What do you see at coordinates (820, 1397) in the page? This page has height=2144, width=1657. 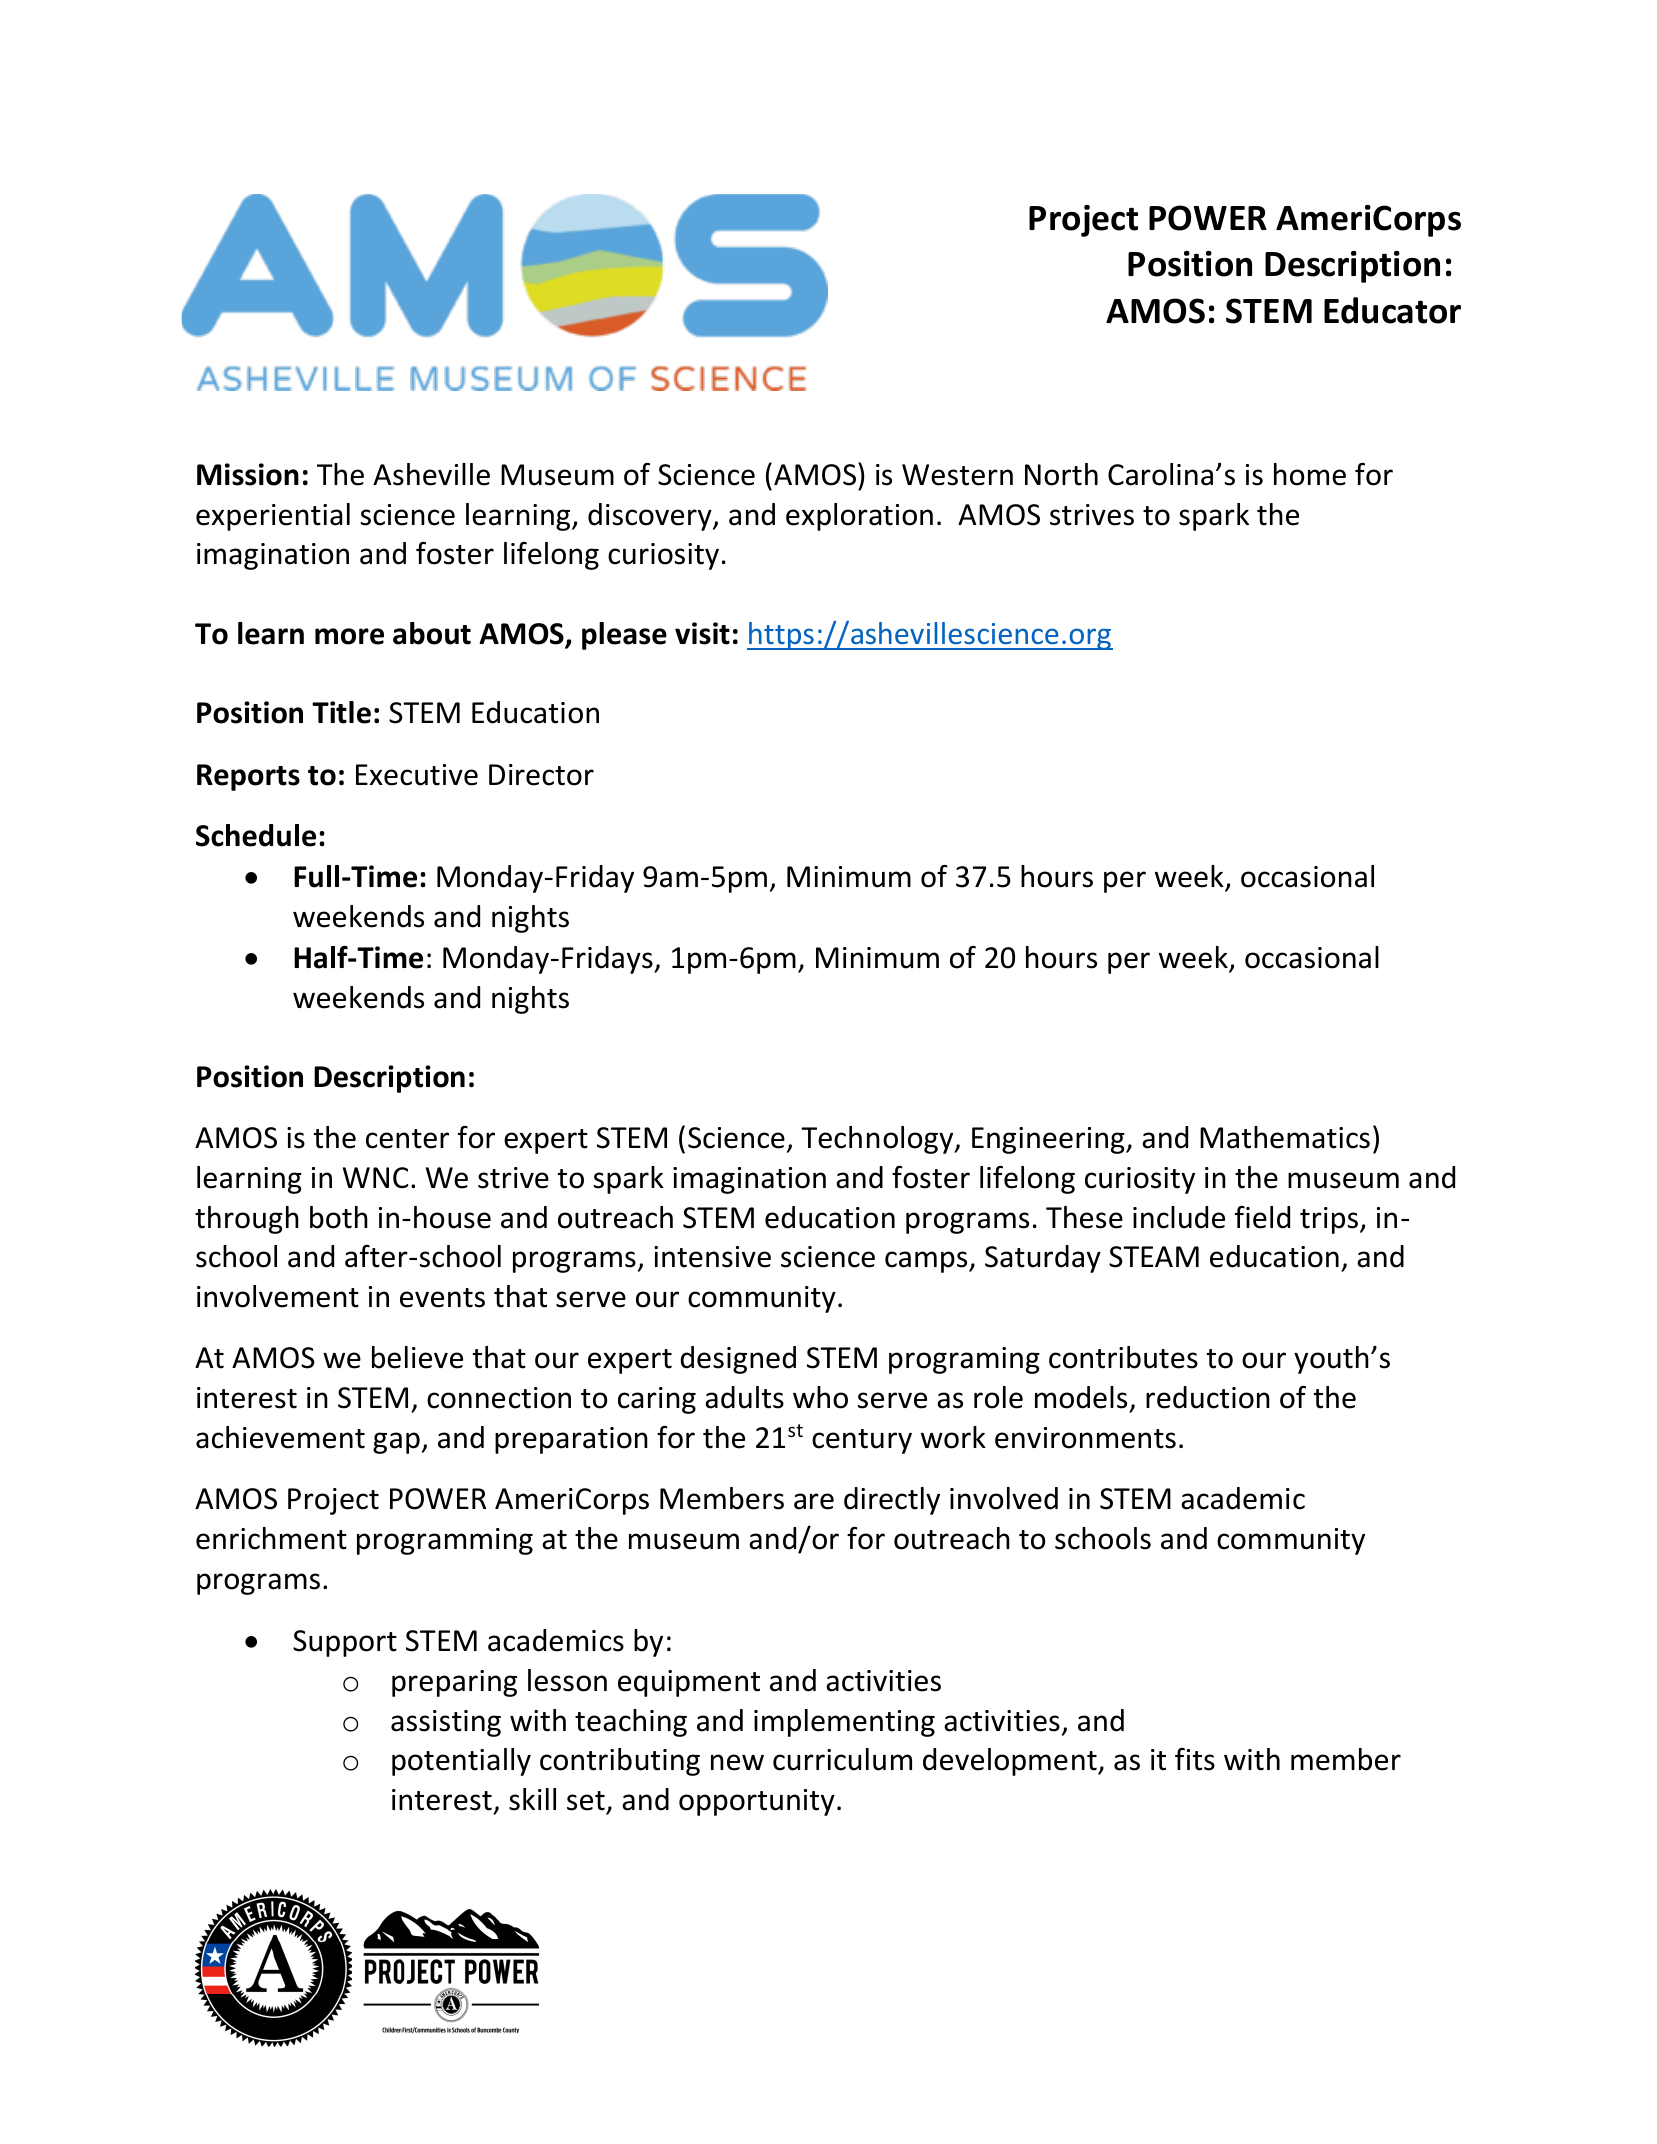 I see `who` at bounding box center [820, 1397].
